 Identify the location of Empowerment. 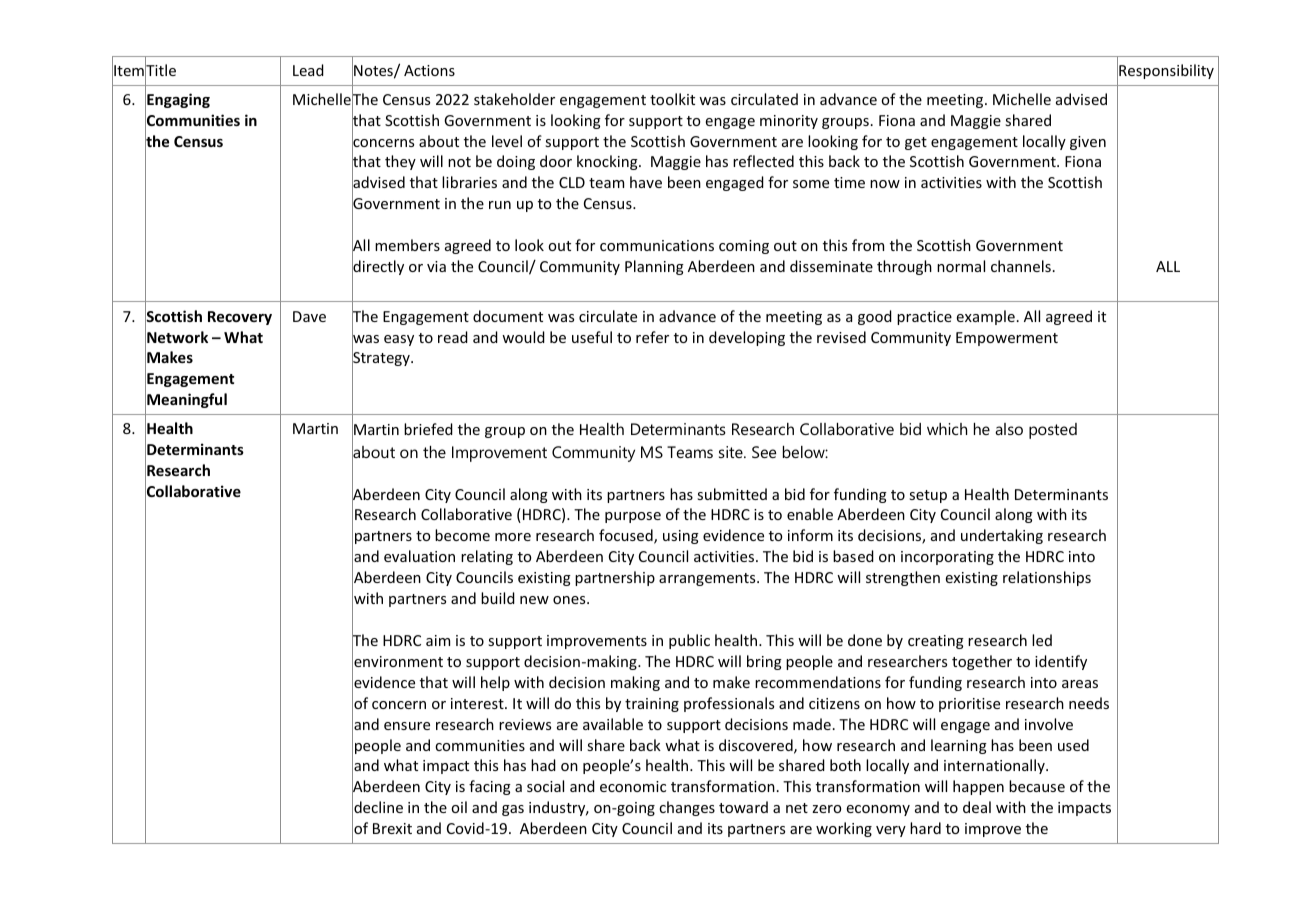
(1007, 339).
